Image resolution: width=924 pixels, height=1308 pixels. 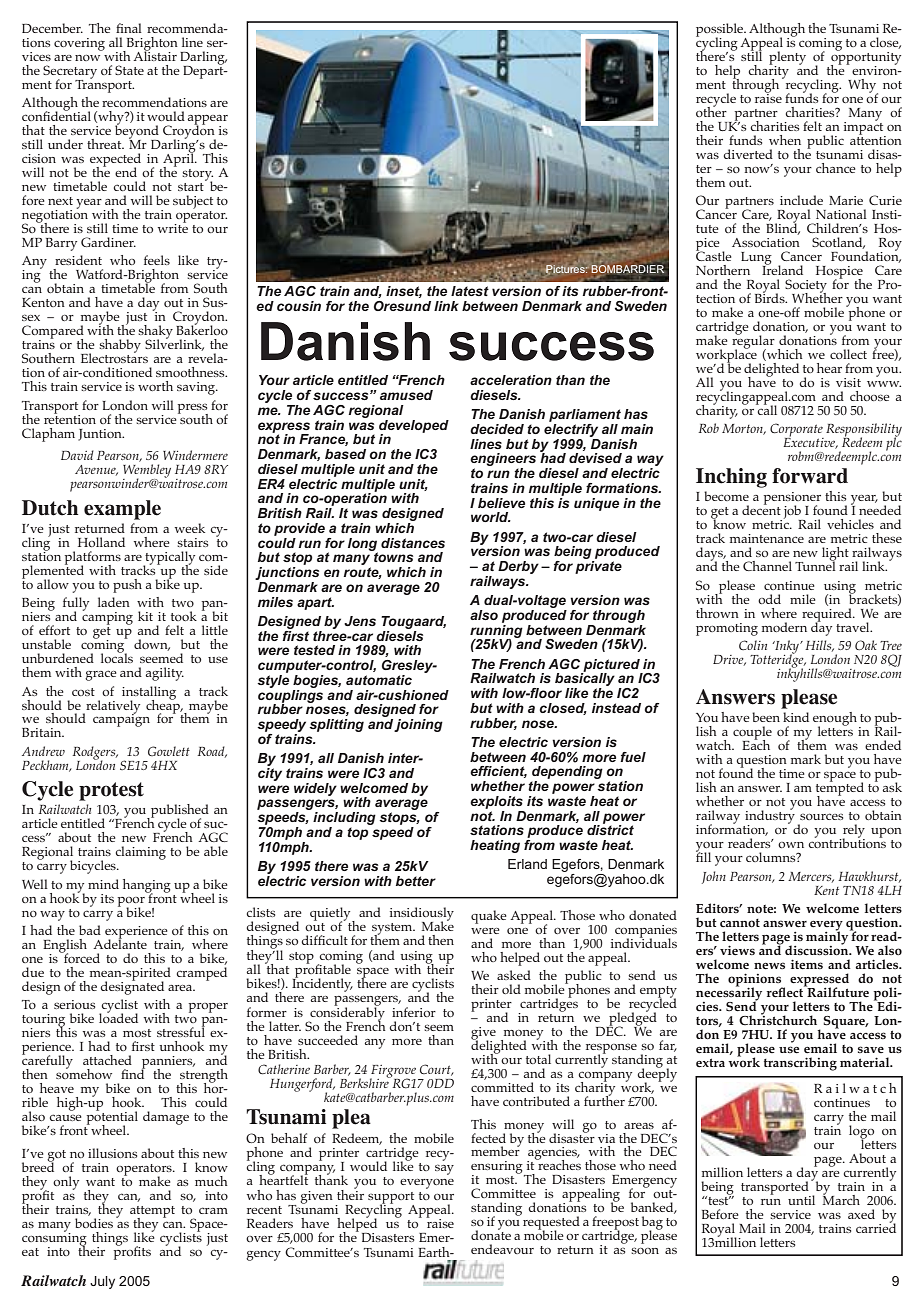 I want to click on plenty, so click(x=787, y=59).
